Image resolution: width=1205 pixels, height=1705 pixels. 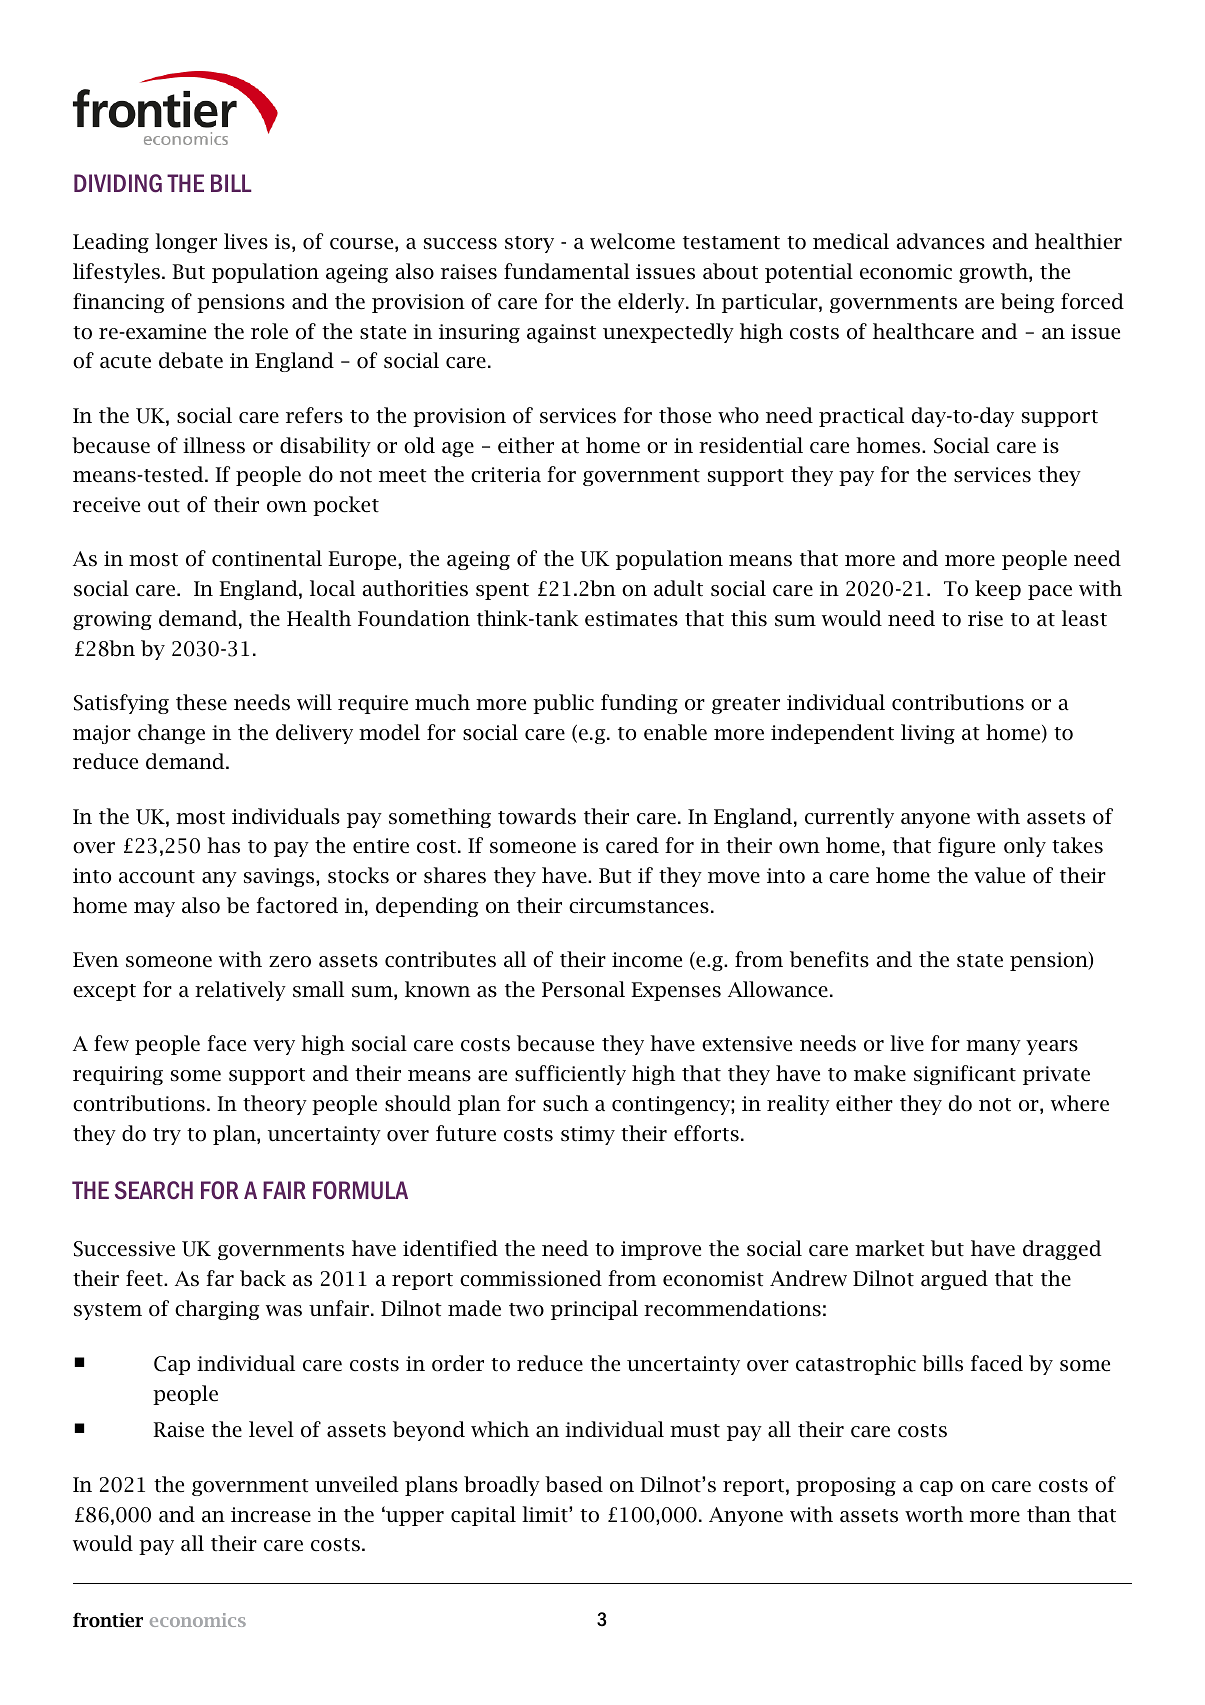 What do you see at coordinates (985, 619) in the document?
I see `rise` at bounding box center [985, 619].
